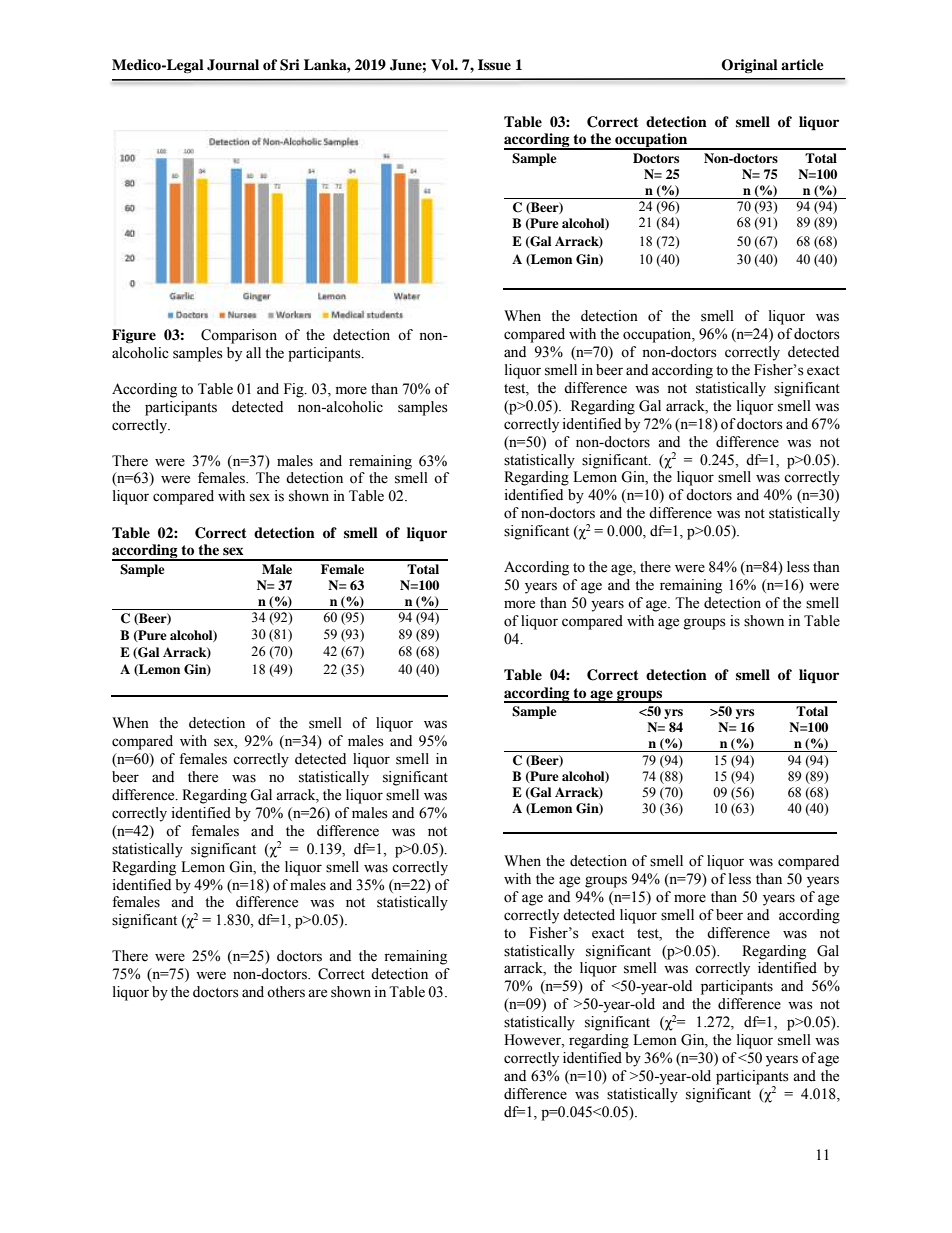  Describe the element at coordinates (239, 336) in the document. I see `Comparison` at that location.
